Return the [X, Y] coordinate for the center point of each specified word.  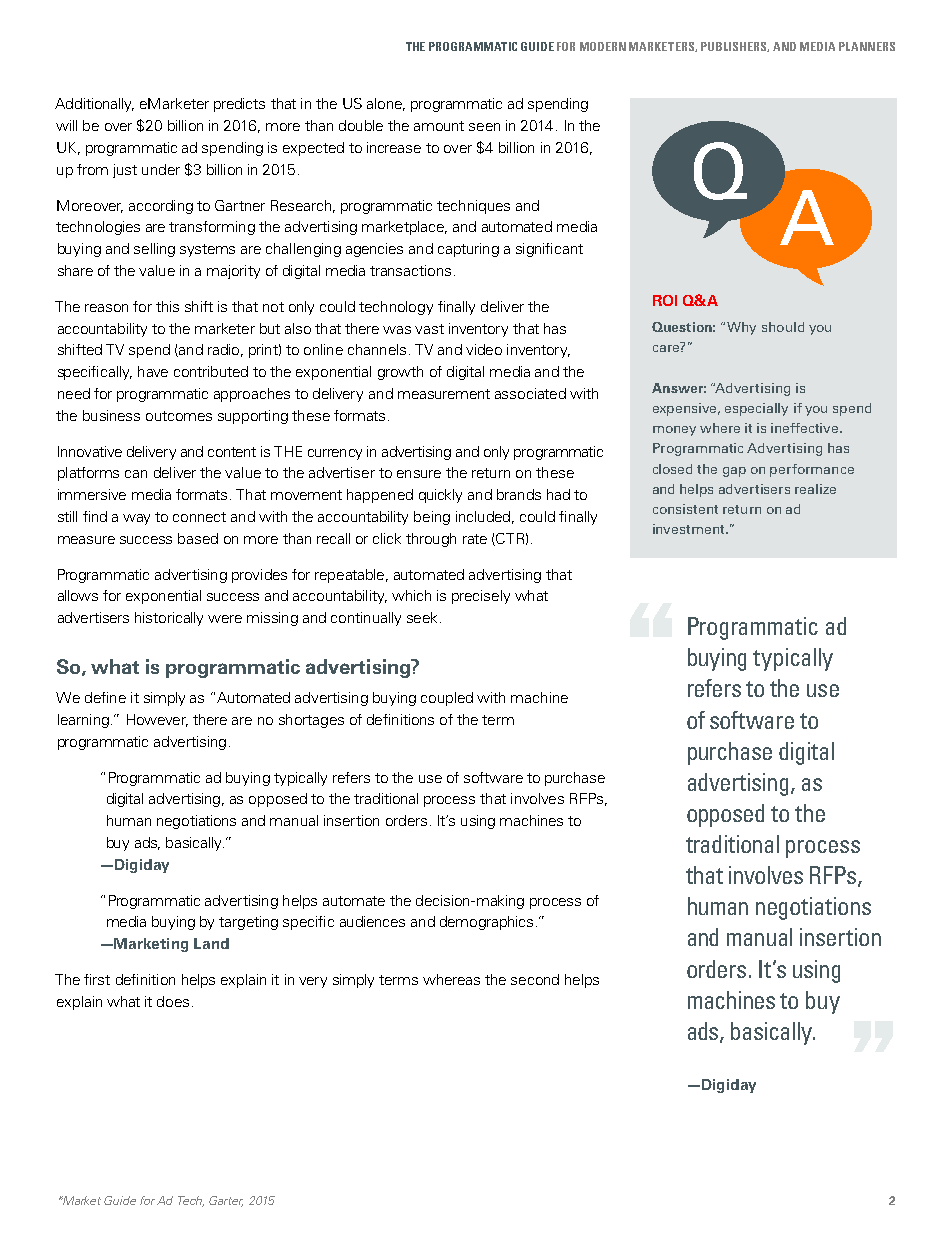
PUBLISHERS [735, 47]
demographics [486, 923]
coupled [447, 699]
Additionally [94, 105]
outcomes [179, 416]
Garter [226, 1201]
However [157, 720]
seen [484, 127]
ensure [419, 474]
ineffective [806, 428]
